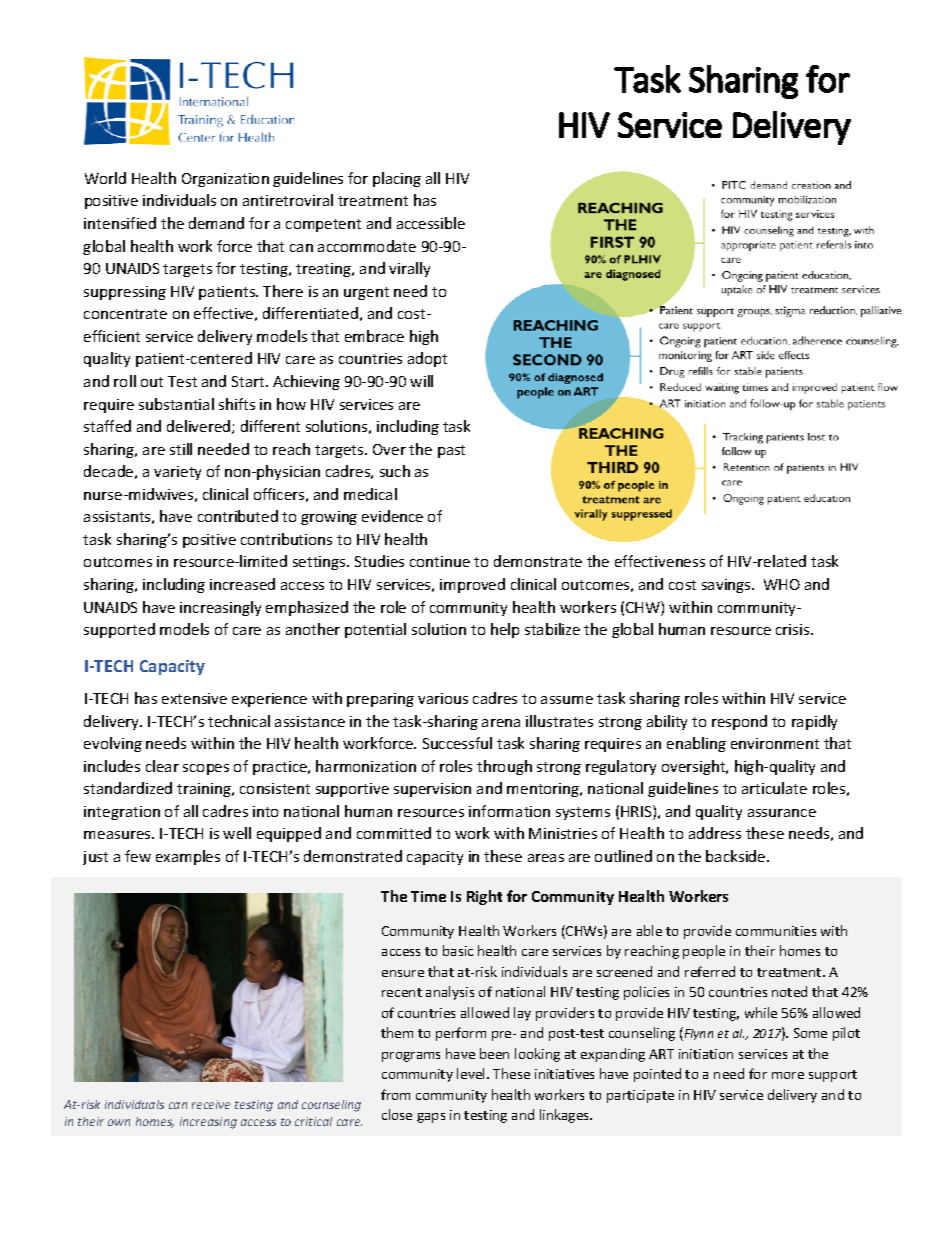 The height and width of the page is (1233, 952). Describe the element at coordinates (397, 179) in the page. I see `placing` at that location.
